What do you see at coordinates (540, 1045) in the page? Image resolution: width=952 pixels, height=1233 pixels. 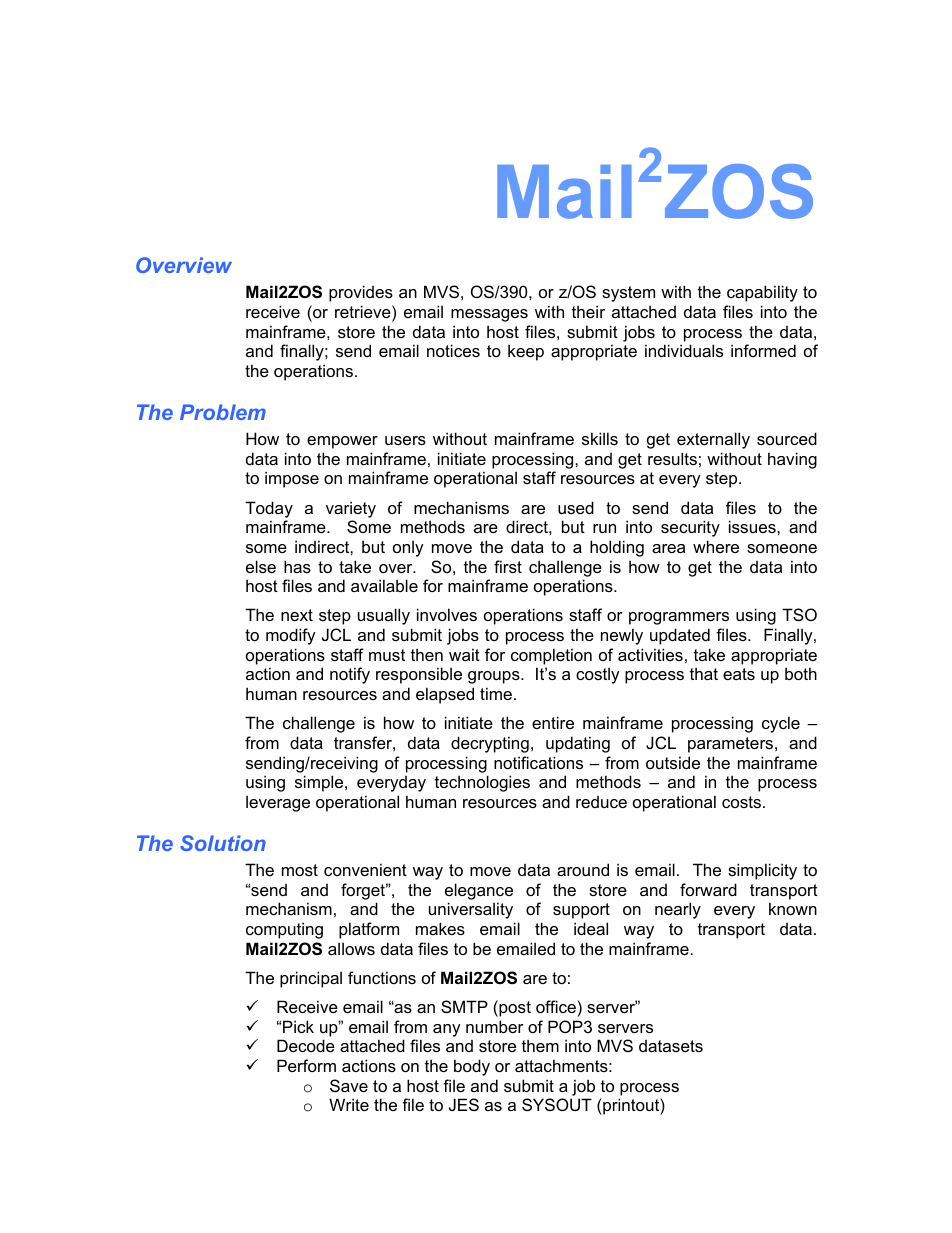 I see `them` at bounding box center [540, 1045].
